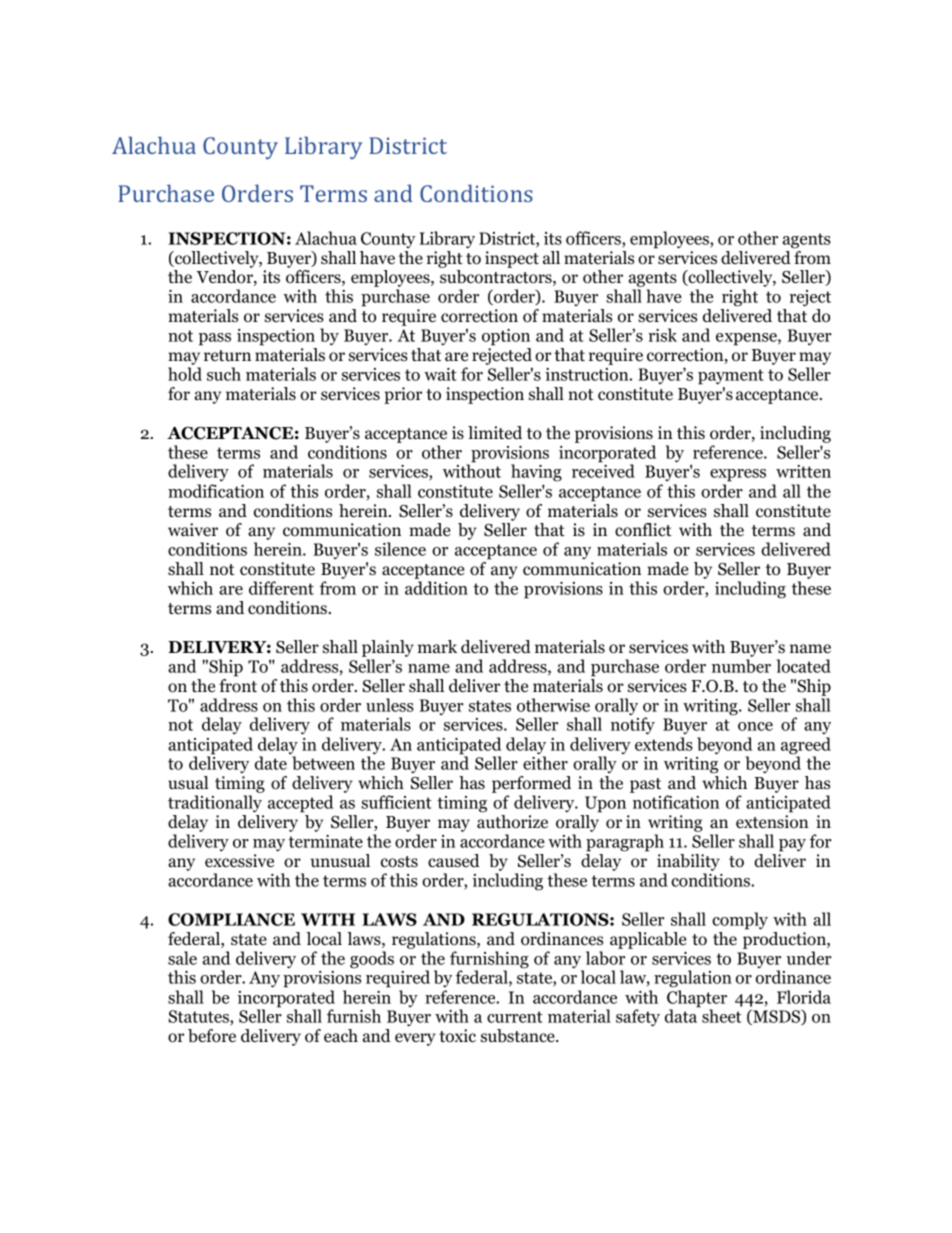  Describe the element at coordinates (536, 473) in the image. I see `having` at that location.
